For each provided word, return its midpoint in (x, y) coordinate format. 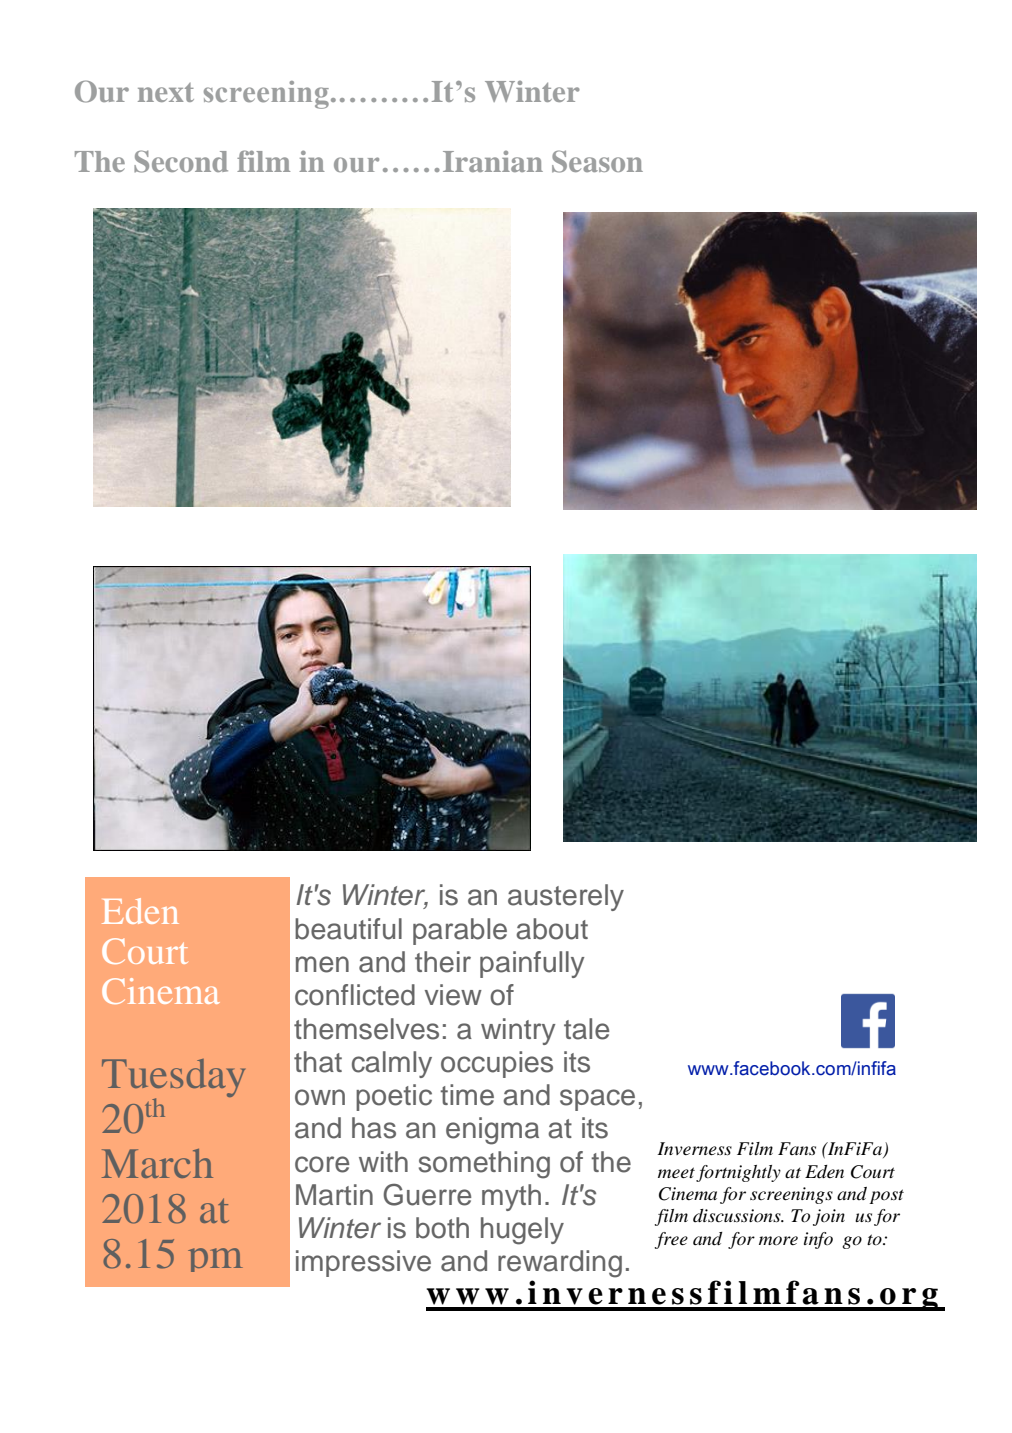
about (552, 929)
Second (181, 161)
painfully (532, 964)
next (166, 92)
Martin (334, 1195)
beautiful (348, 929)
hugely (522, 1231)
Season (597, 161)
